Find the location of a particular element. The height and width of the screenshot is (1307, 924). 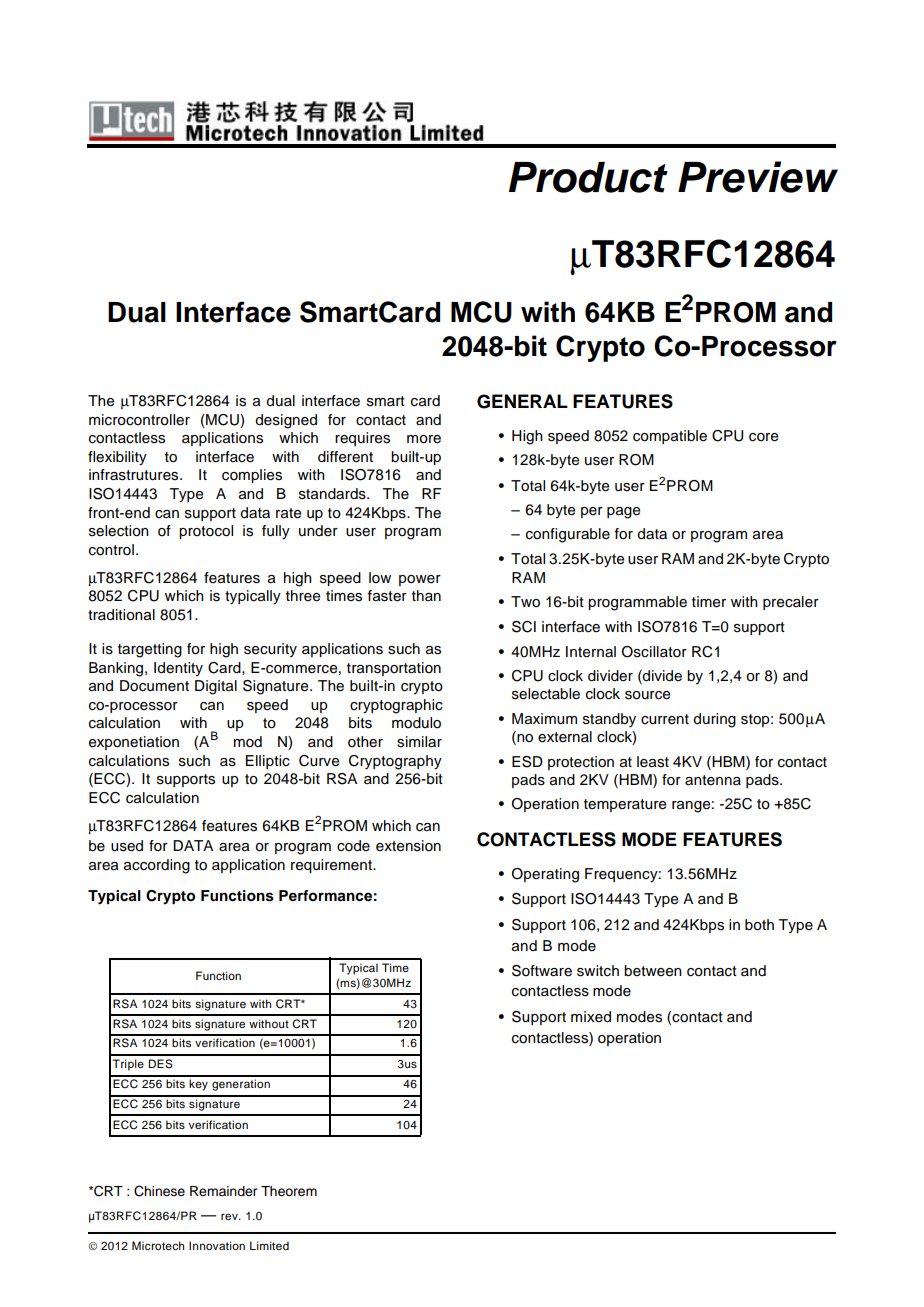

Digital is located at coordinates (216, 687).
